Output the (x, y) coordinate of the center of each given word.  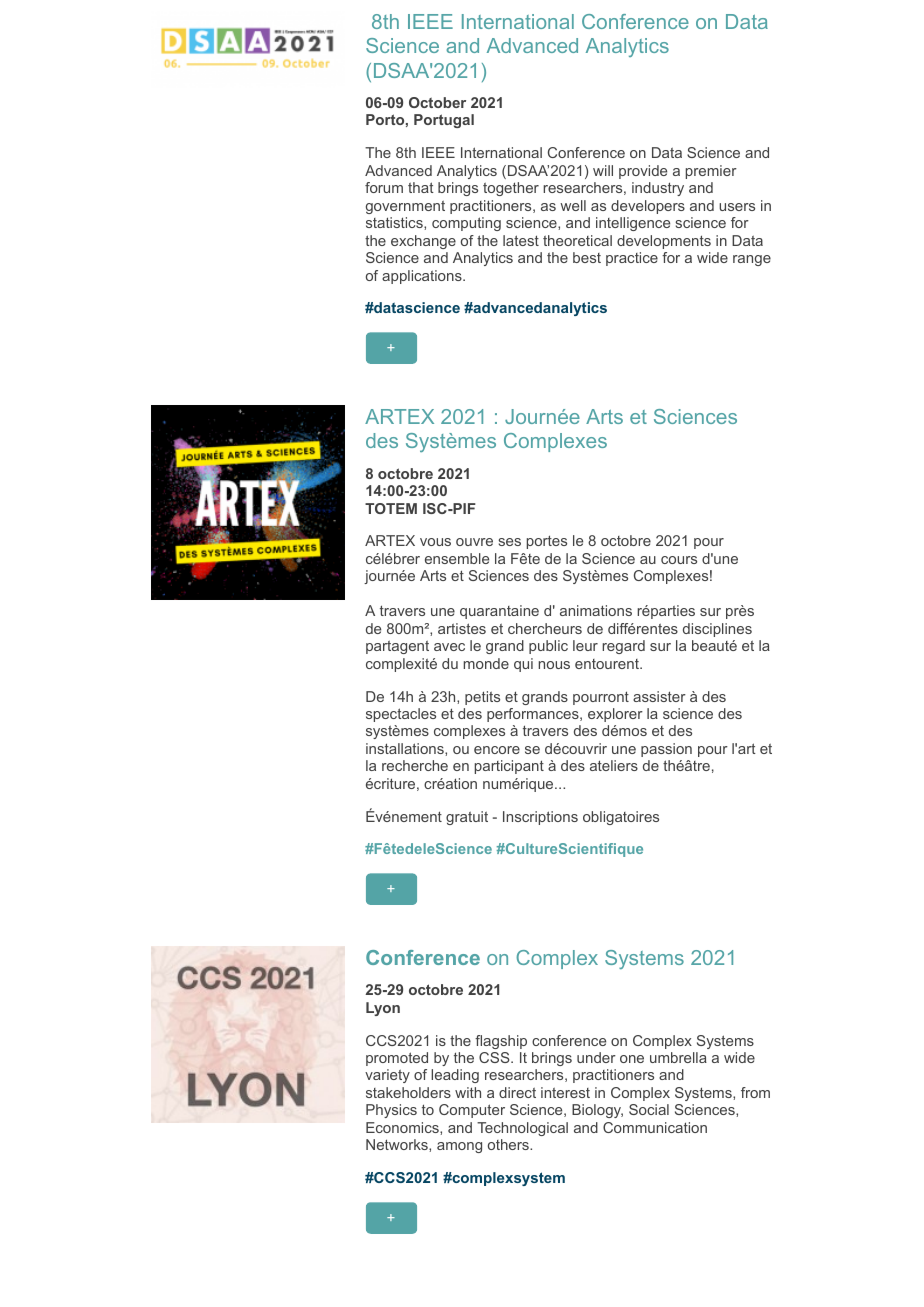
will (603, 170)
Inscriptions (540, 818)
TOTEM (391, 508)
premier (711, 172)
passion (666, 750)
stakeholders (408, 1092)
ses (509, 542)
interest (565, 1092)
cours (679, 560)
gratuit (467, 818)
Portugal (444, 121)
